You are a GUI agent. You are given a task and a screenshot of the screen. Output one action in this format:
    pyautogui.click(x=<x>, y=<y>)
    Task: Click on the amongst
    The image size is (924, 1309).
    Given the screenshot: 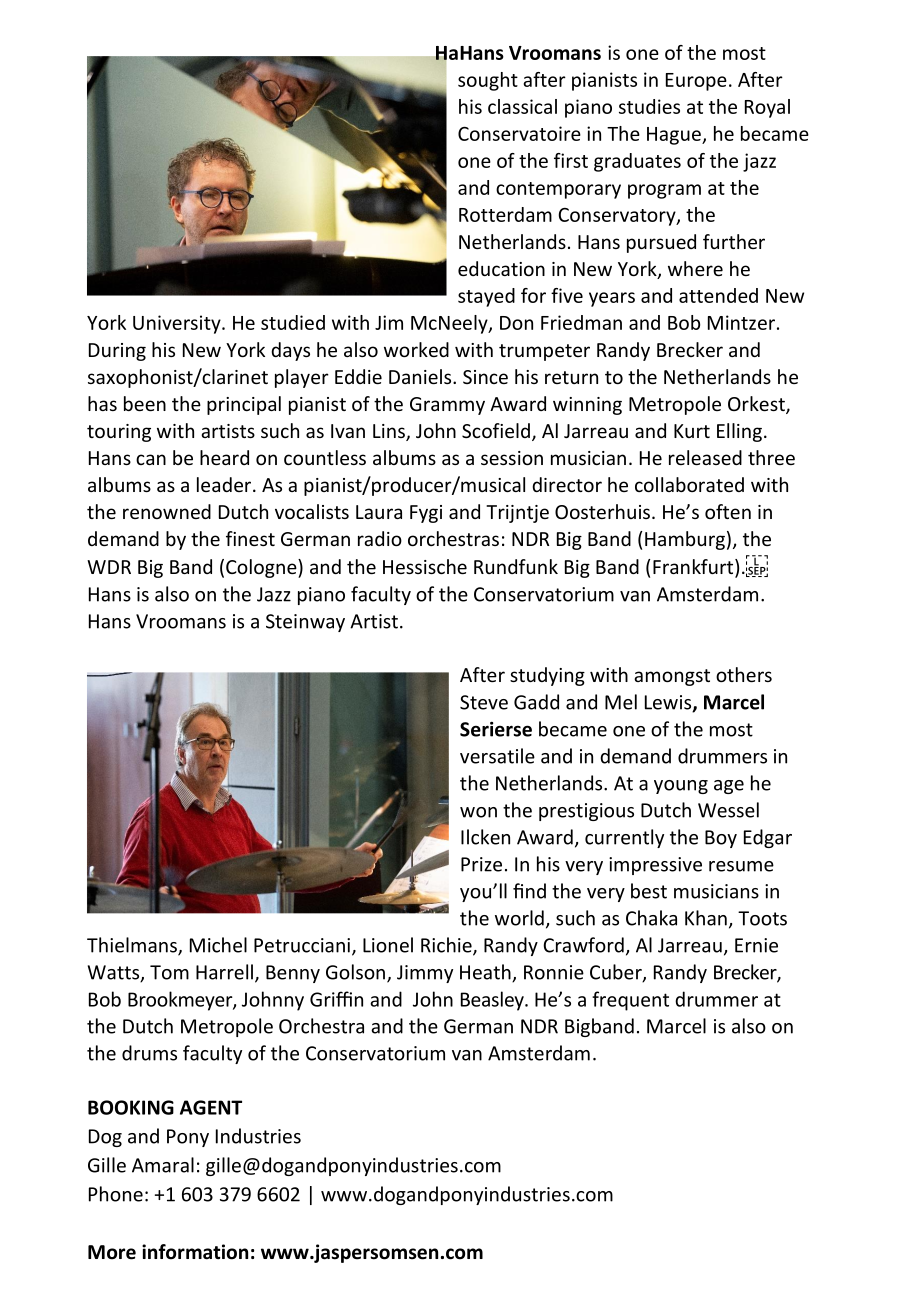 What is the action you would take?
    pyautogui.click(x=672, y=677)
